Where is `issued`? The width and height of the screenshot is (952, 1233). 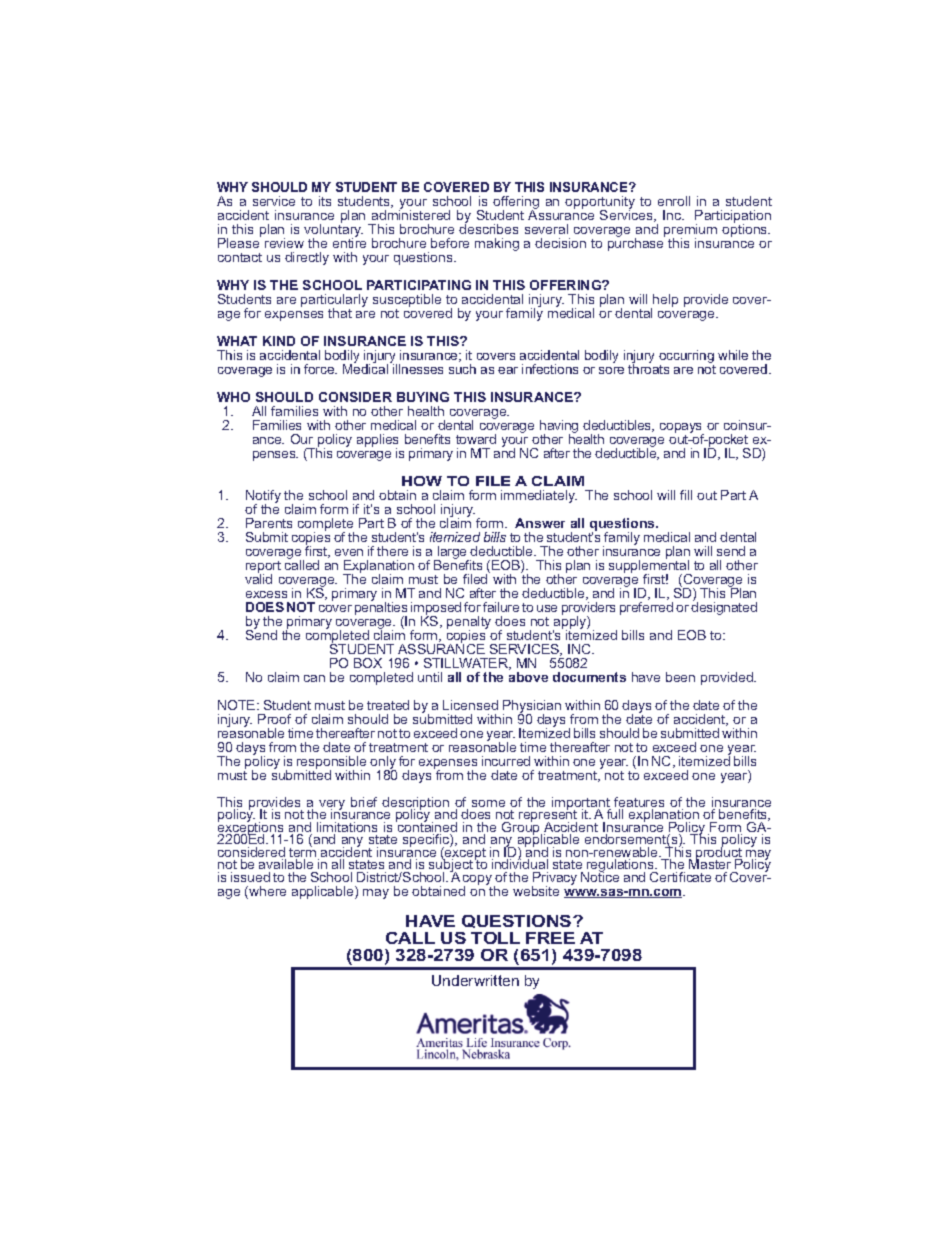 issued is located at coordinates (250, 877).
